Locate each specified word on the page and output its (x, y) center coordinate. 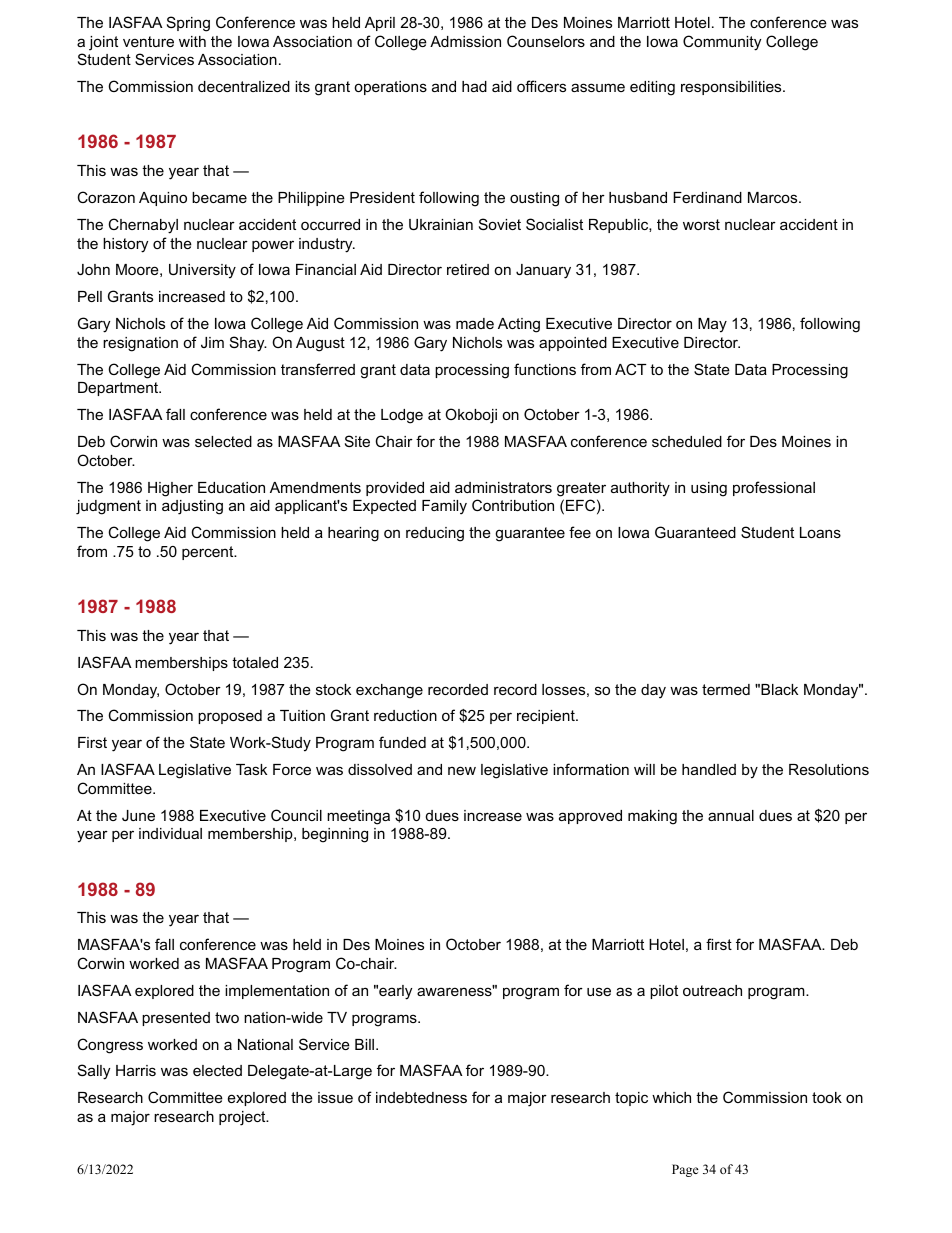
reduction (405, 715)
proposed (230, 717)
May (712, 325)
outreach (712, 990)
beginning (335, 835)
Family (444, 507)
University (202, 271)
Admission (465, 41)
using (709, 489)
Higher (170, 489)
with (192, 41)
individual (170, 833)
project (243, 1118)
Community (722, 43)
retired (468, 269)
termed (726, 689)
